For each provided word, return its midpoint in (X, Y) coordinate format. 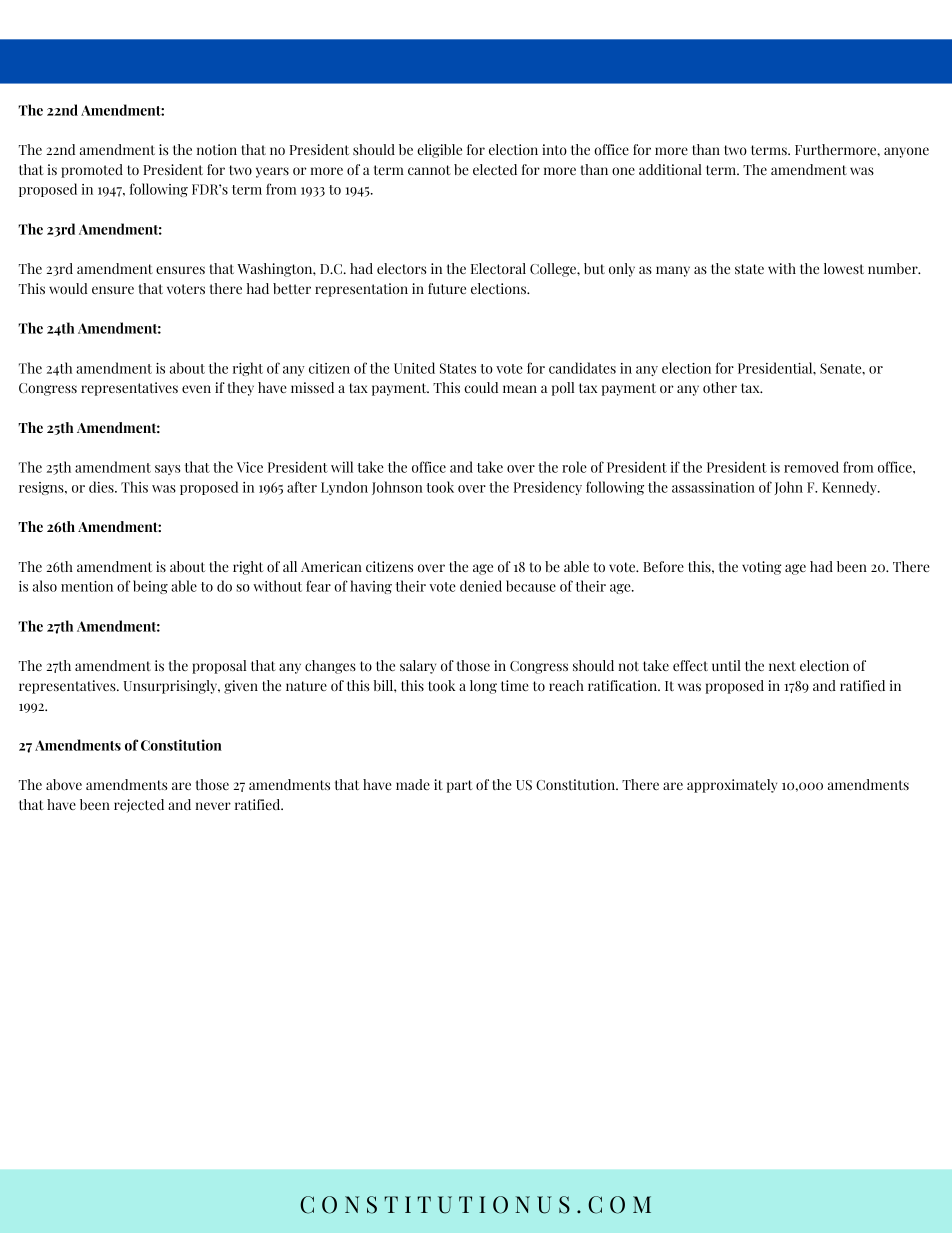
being (150, 587)
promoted (92, 171)
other (720, 387)
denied (481, 586)
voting (762, 568)
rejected (139, 806)
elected (495, 169)
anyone (906, 152)
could (481, 387)
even (196, 389)
